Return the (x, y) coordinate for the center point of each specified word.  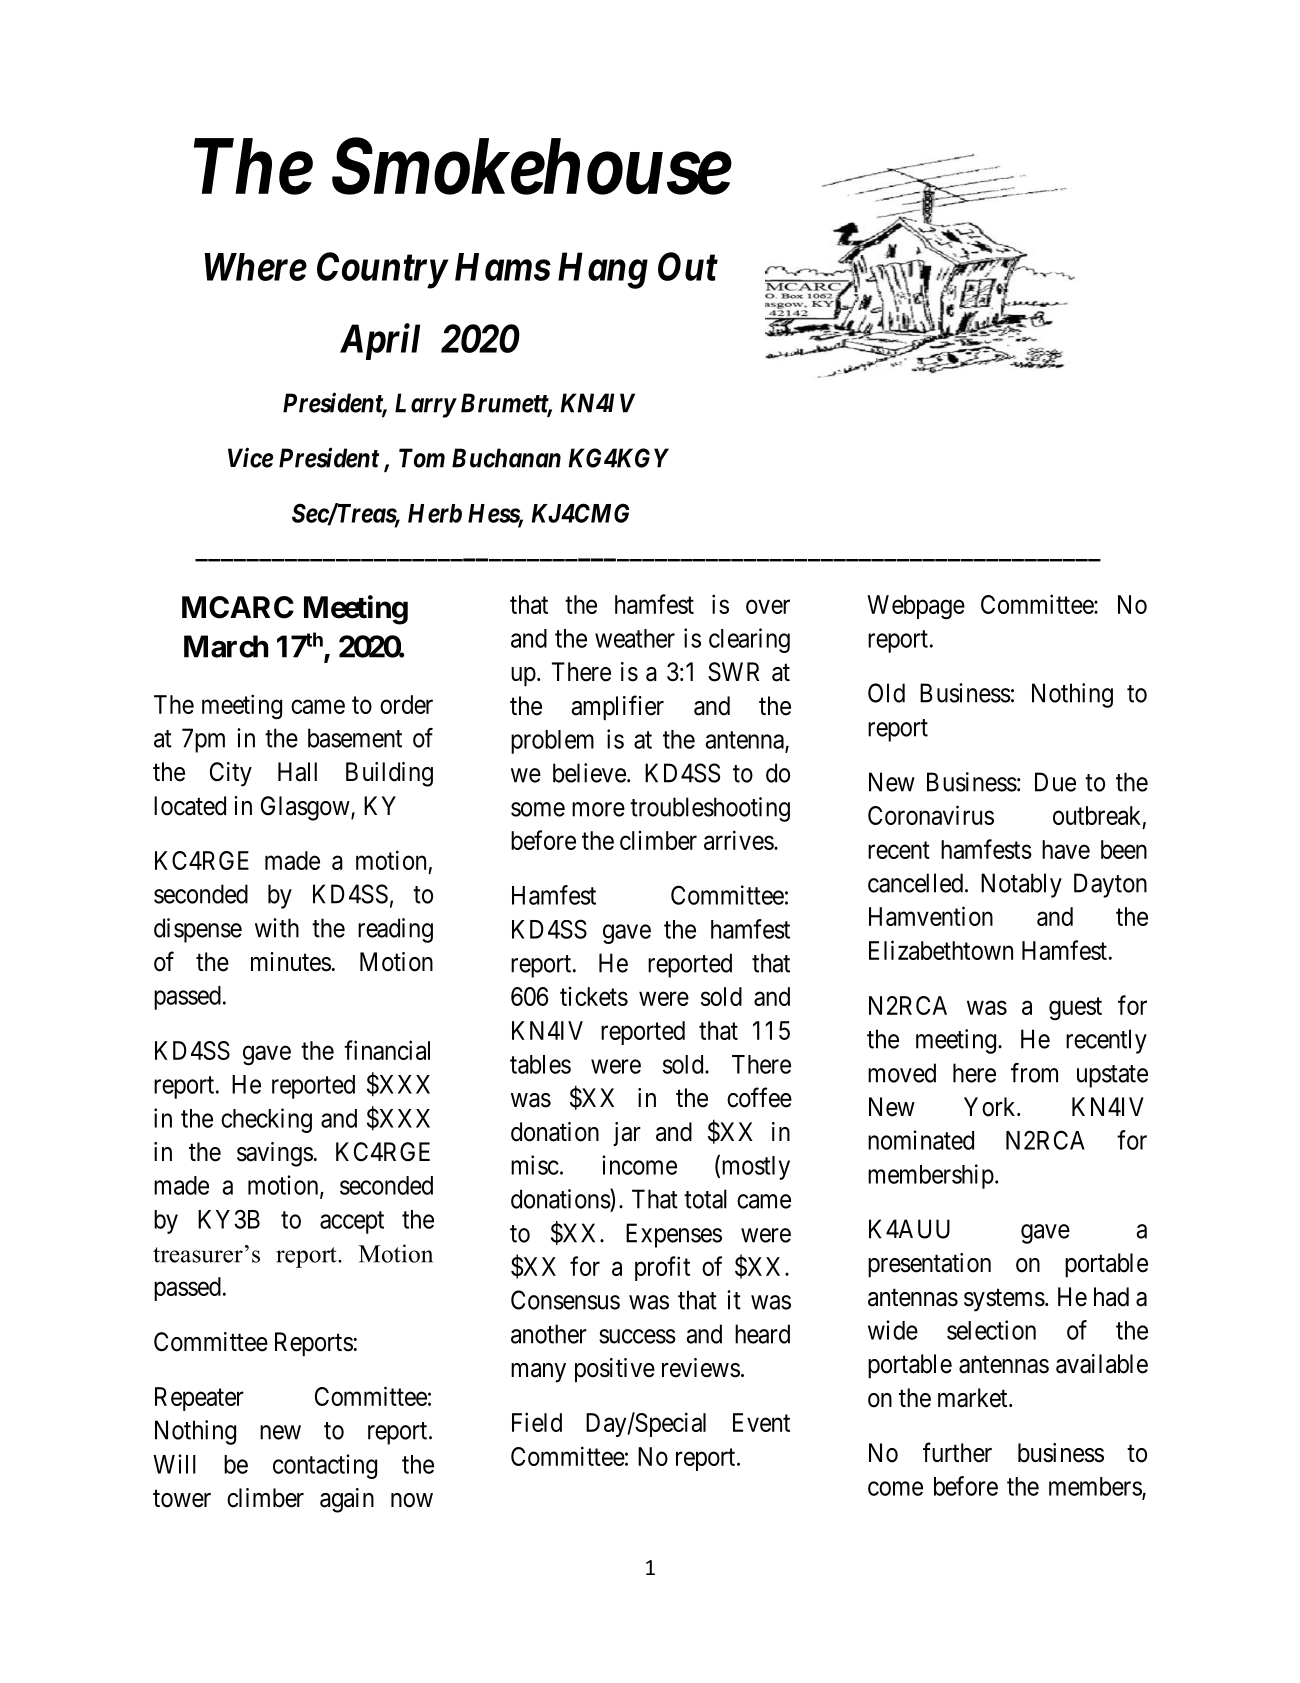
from (1034, 1073)
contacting (325, 1466)
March (226, 646)
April (380, 341)
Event (761, 1422)
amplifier (618, 708)
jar (627, 1134)
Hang (603, 271)
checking (266, 1120)
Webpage (916, 607)
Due (1055, 782)
